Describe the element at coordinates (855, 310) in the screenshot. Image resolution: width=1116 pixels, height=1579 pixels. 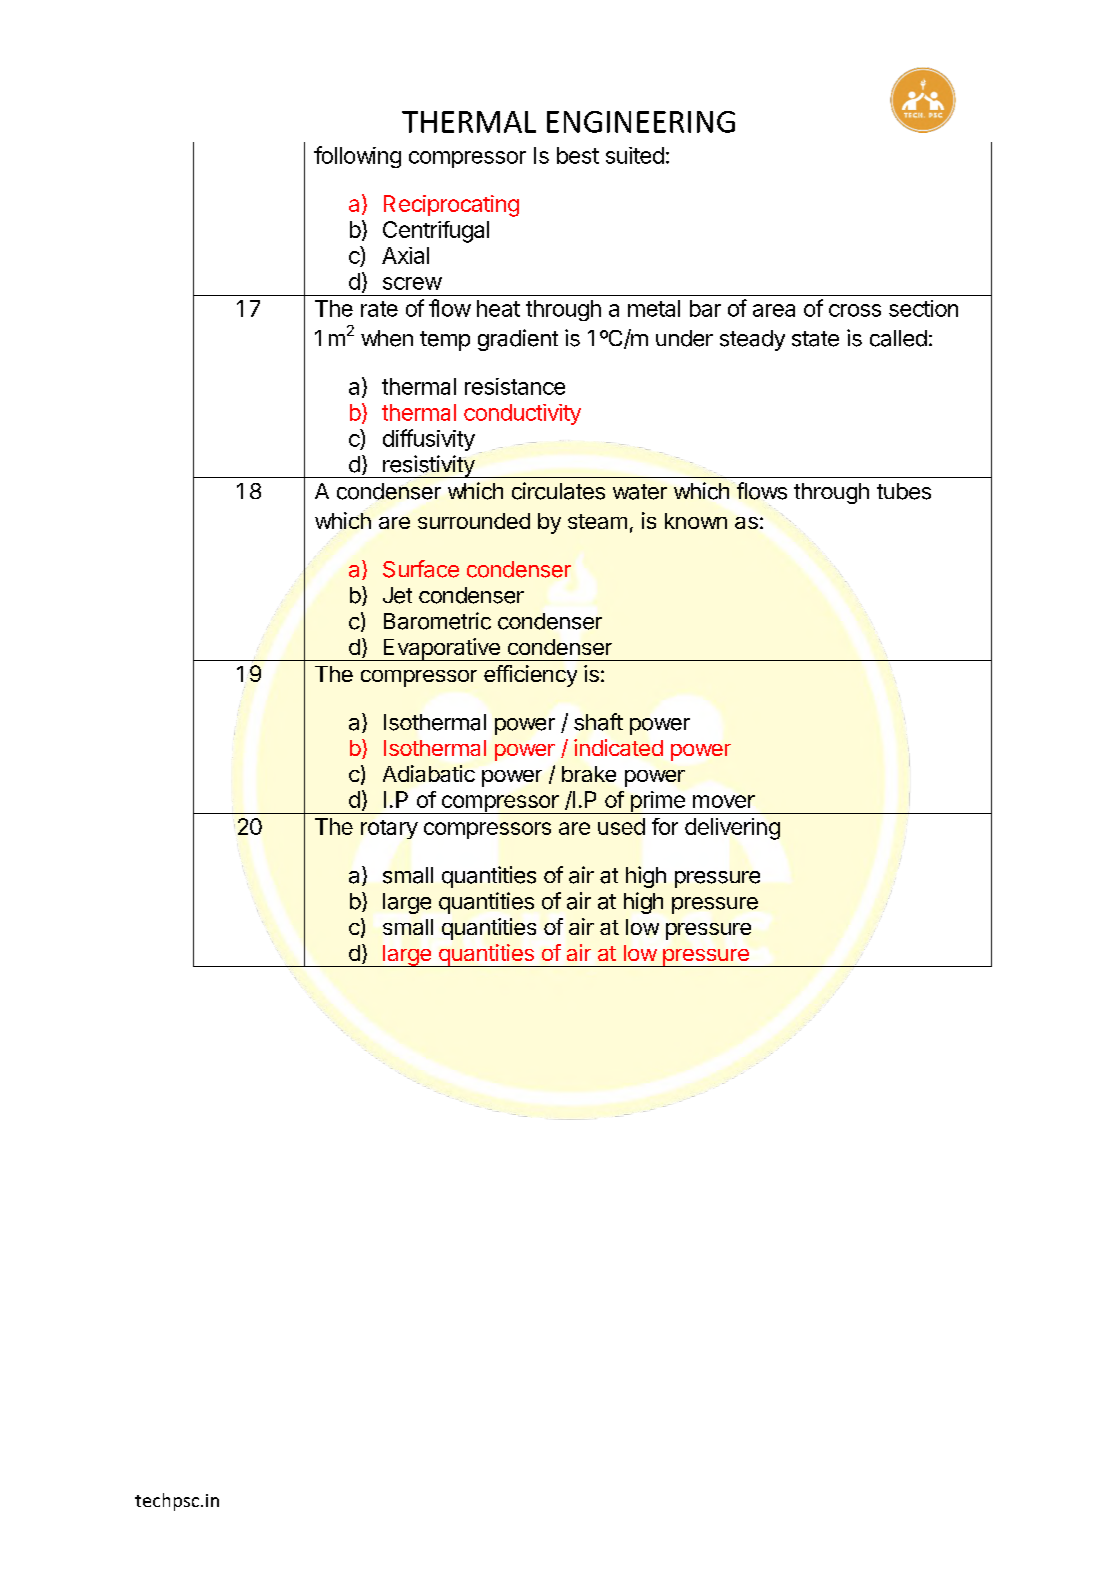
I see `cross` at that location.
